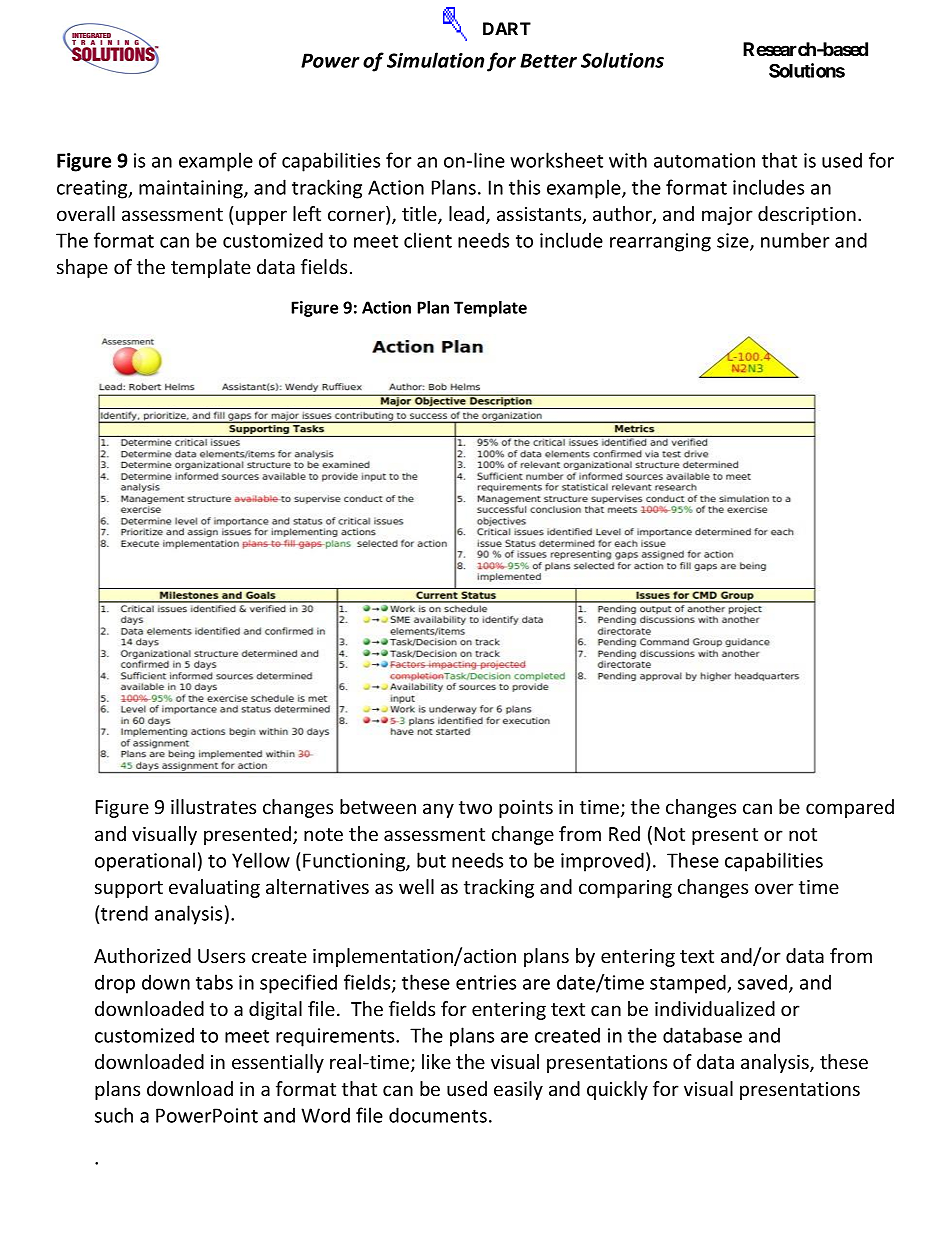 The width and height of the screenshot is (952, 1233). Describe the element at coordinates (625, 889) in the screenshot. I see `comparing` at that location.
